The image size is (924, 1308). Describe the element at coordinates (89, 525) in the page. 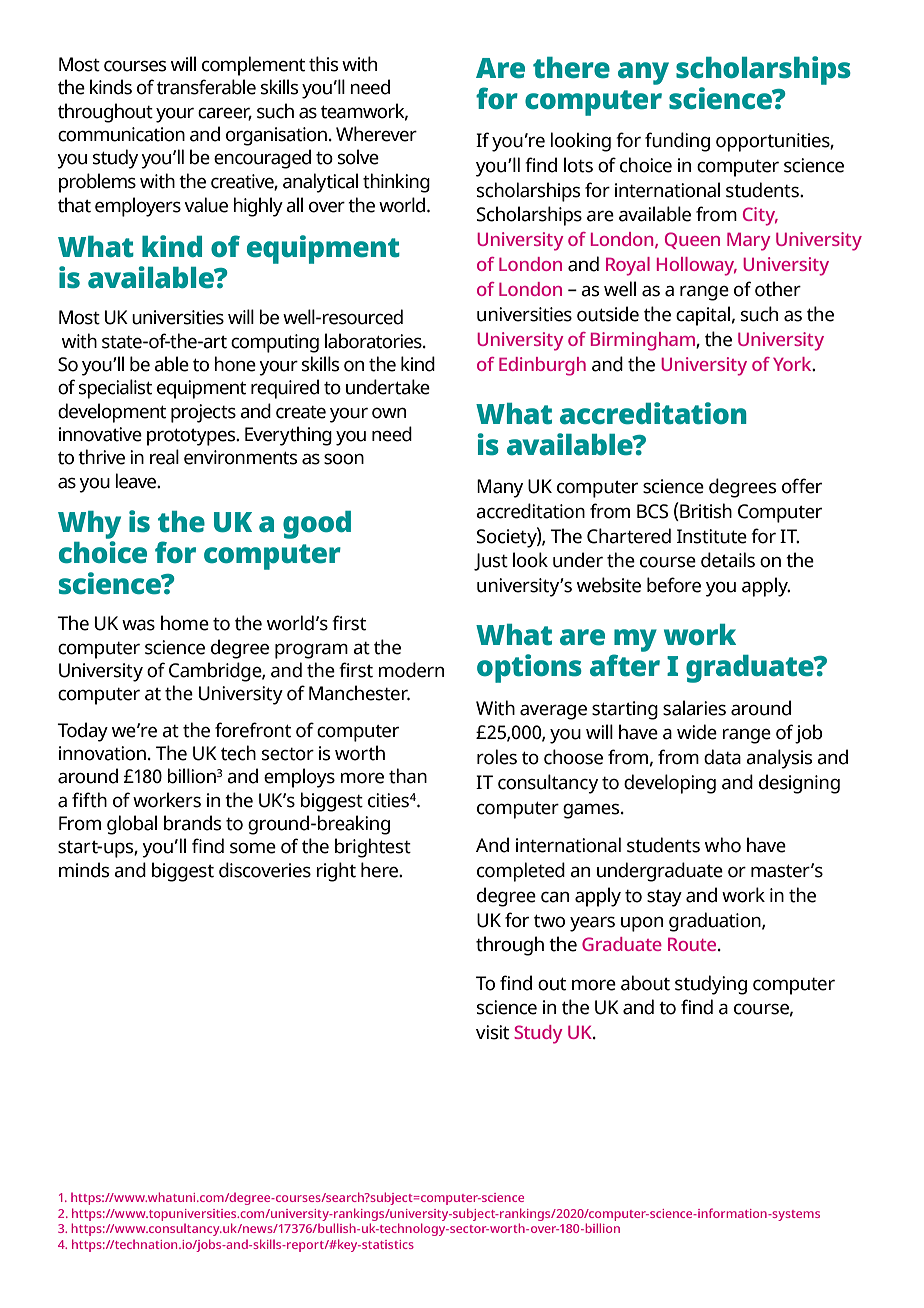

I see `Why` at that location.
